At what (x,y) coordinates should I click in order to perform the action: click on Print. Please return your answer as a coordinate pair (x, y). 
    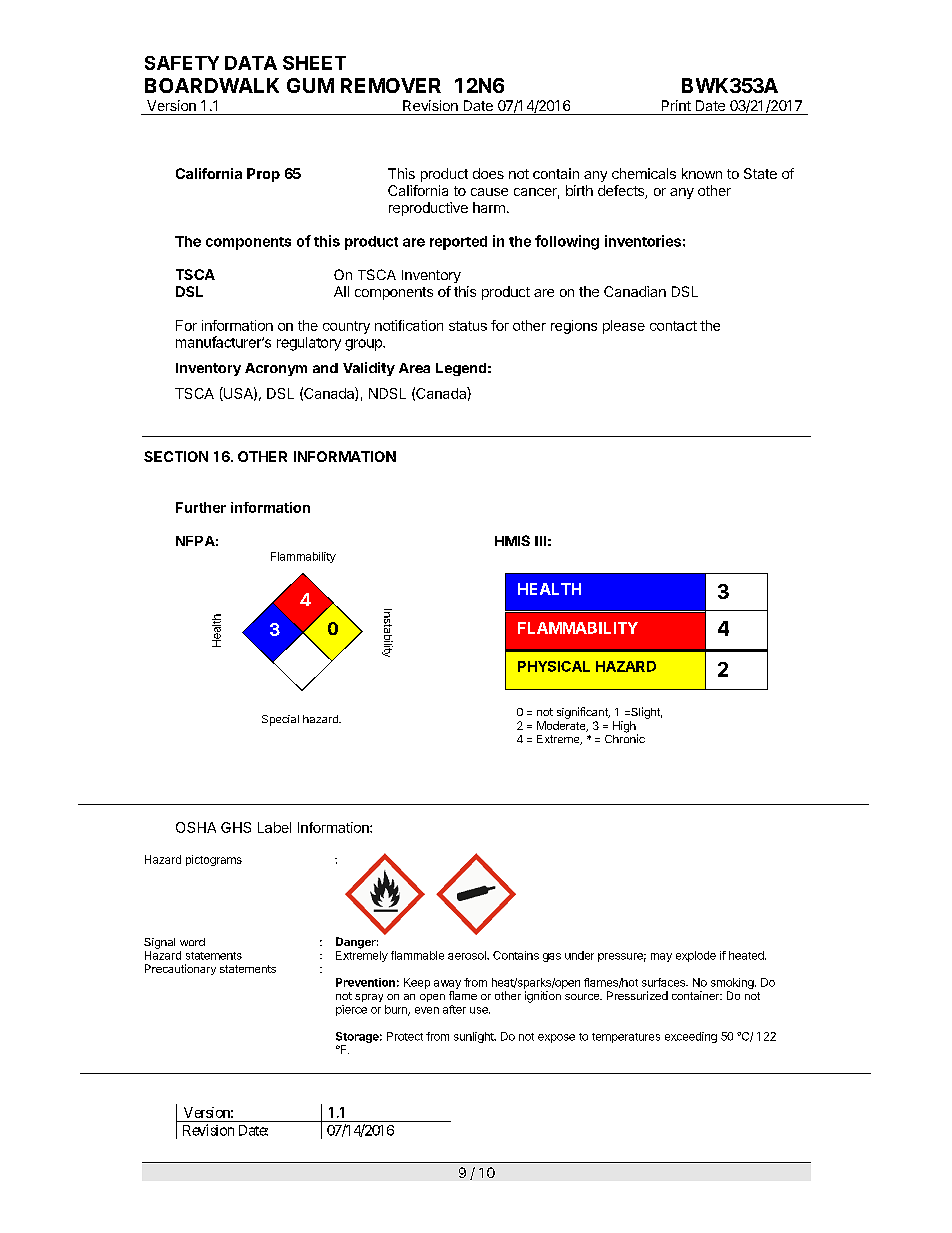
    Looking at the image, I should click on (676, 105).
